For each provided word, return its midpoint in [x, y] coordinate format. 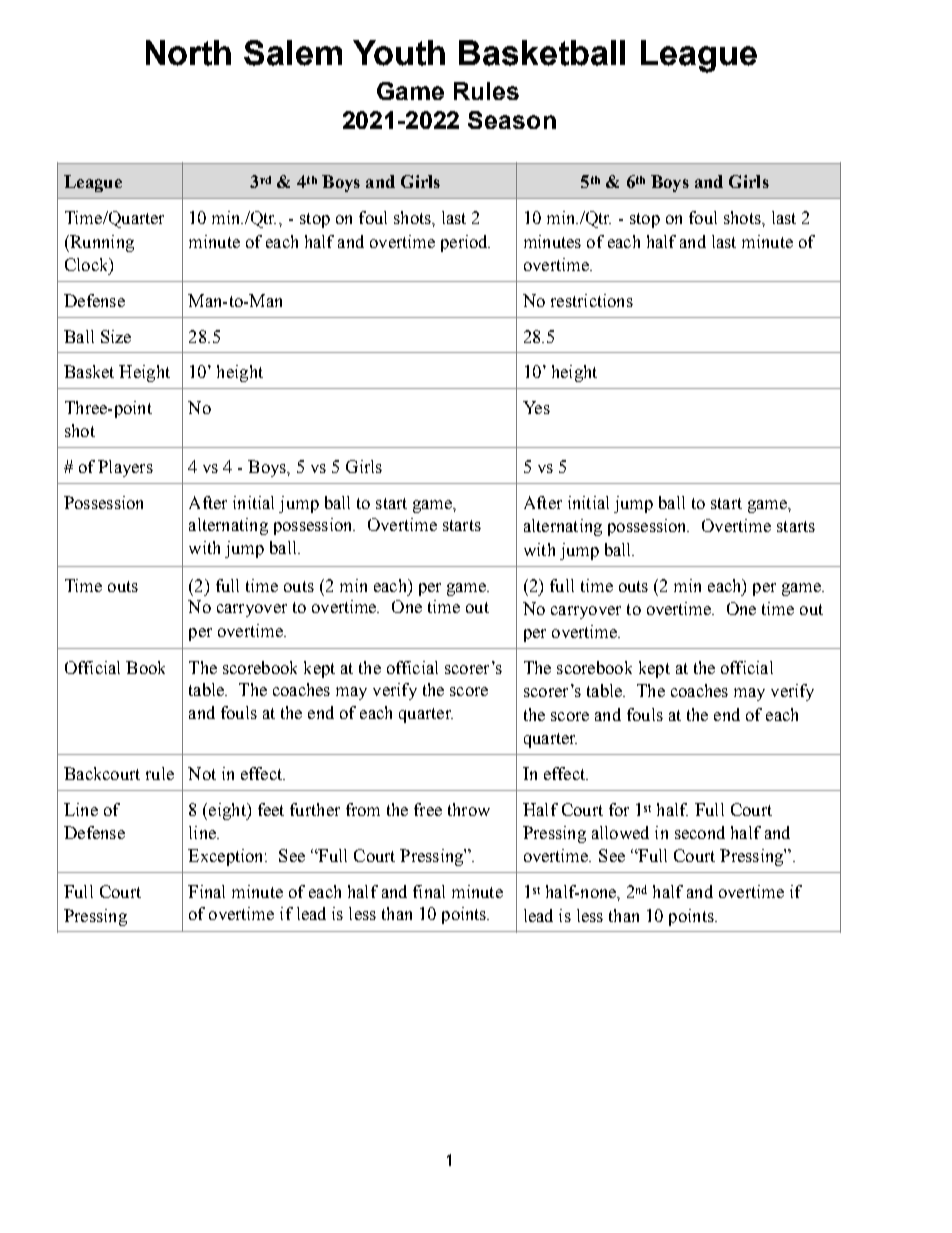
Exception [227, 857]
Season [512, 120]
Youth [399, 53]
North [188, 53]
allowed [620, 832]
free [428, 809]
